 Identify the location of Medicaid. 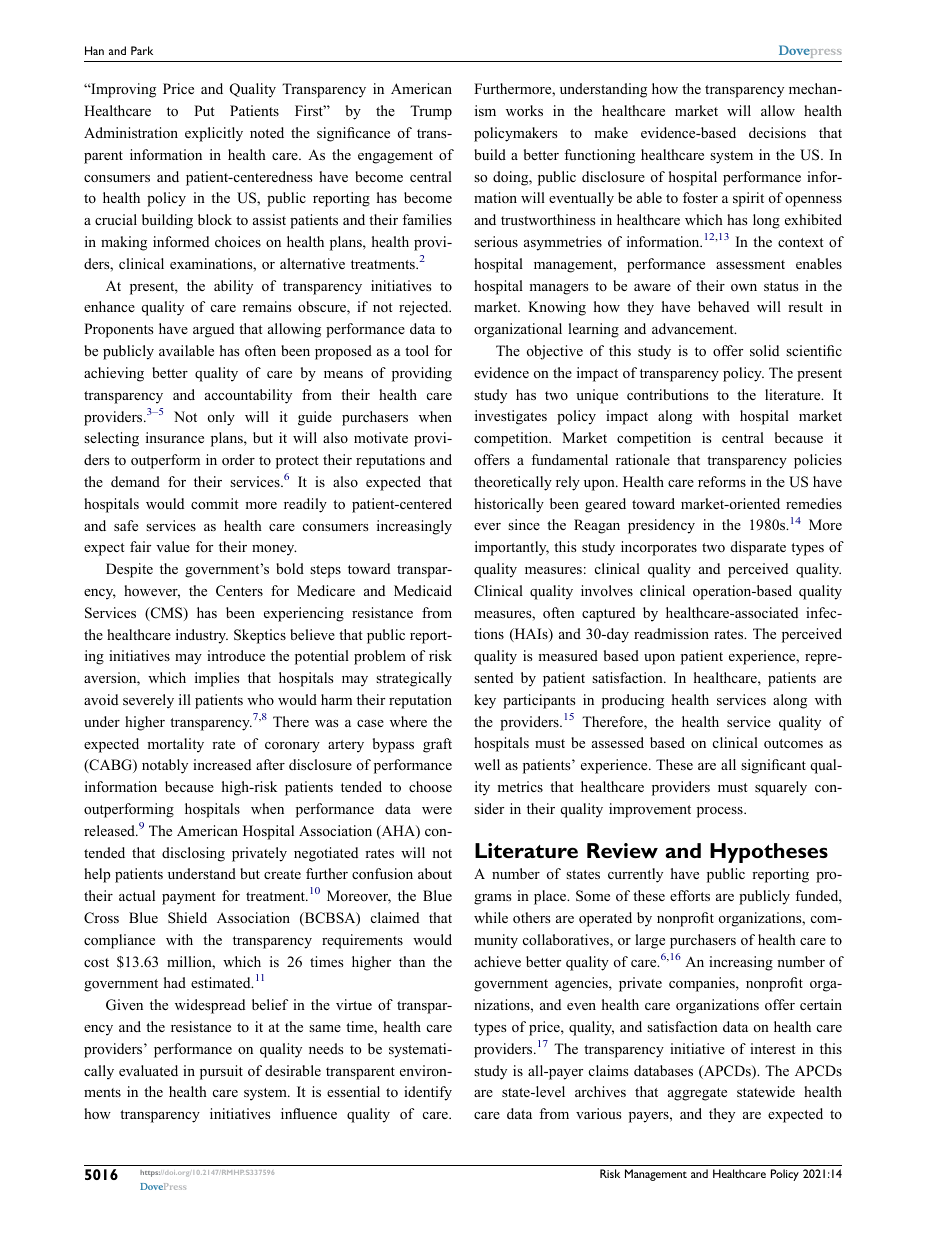
(423, 590).
